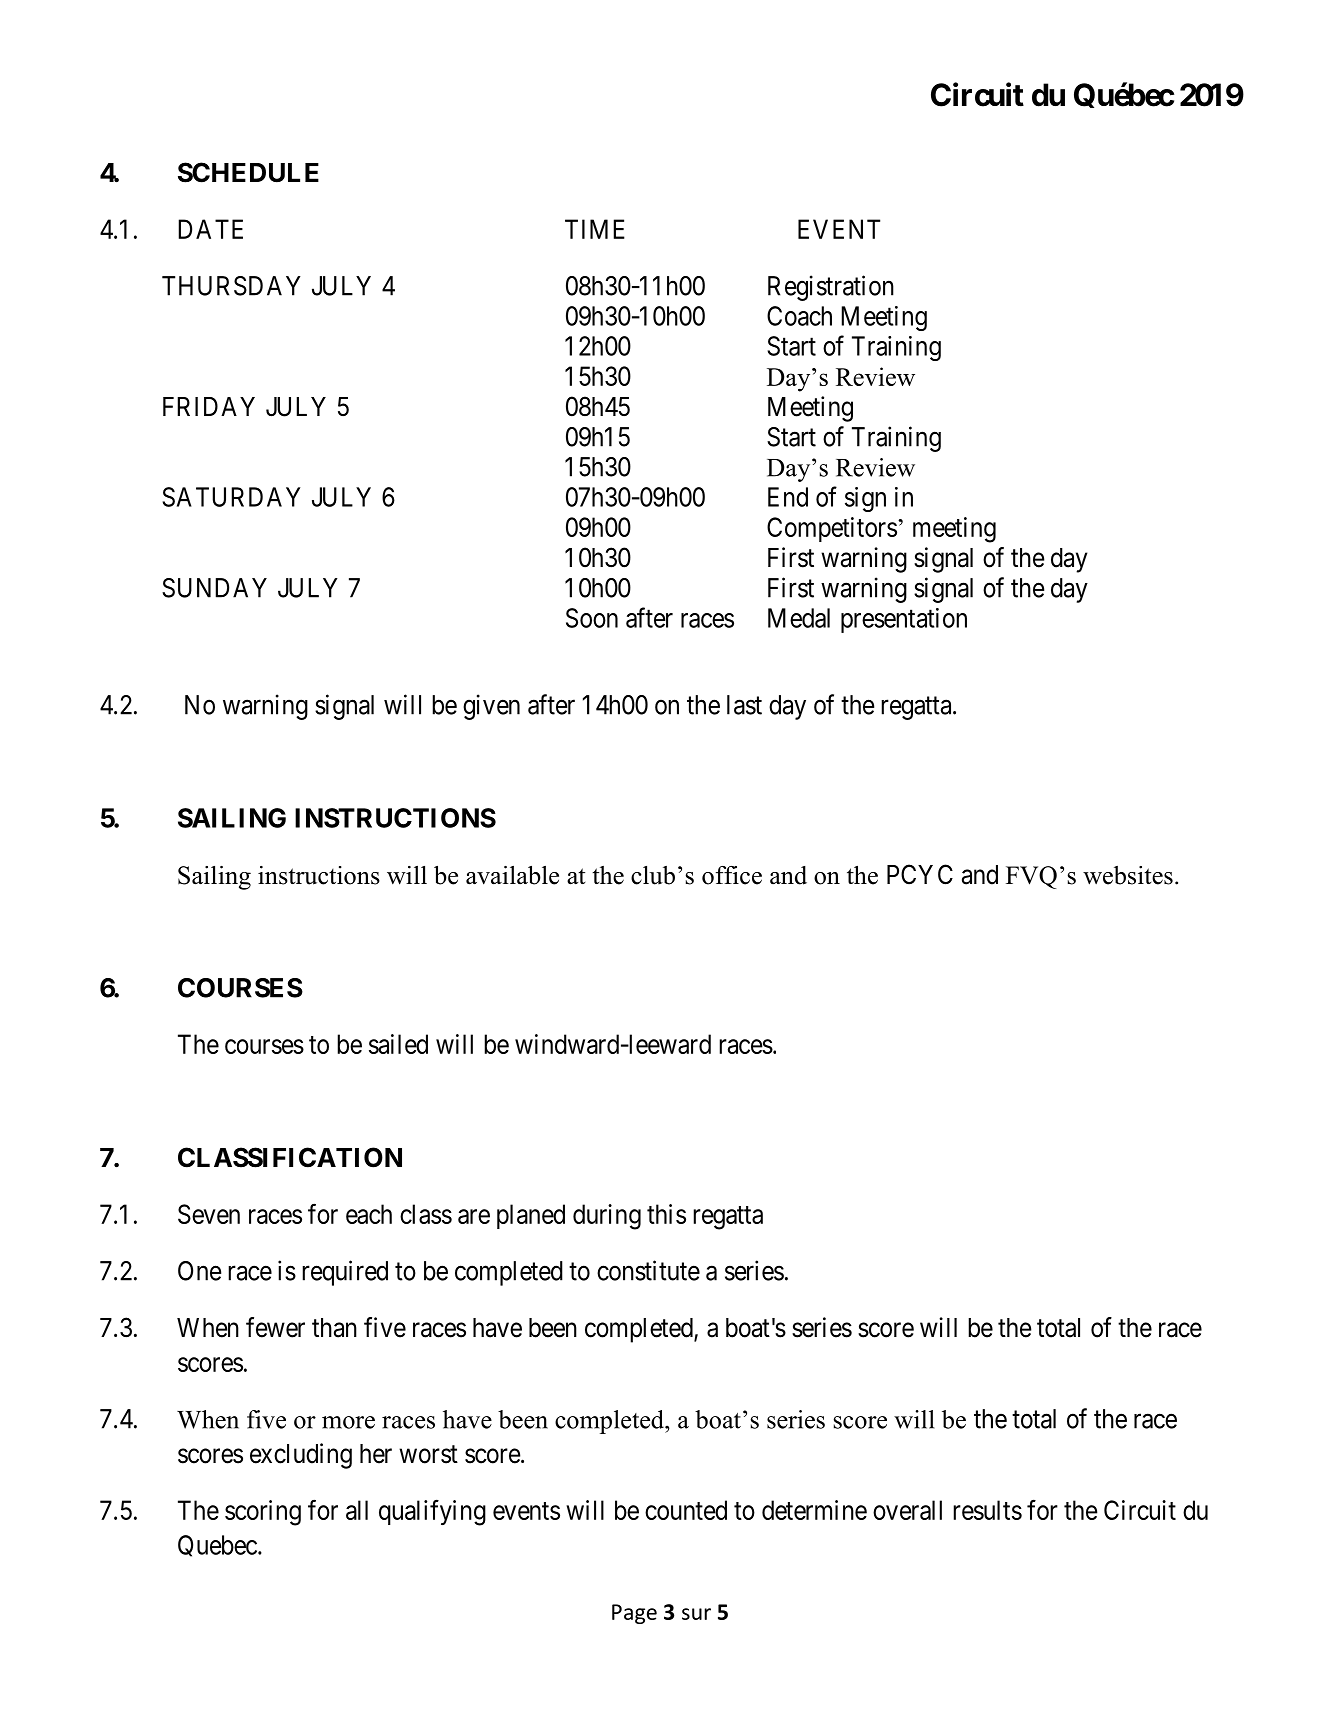 Image resolution: width=1339 pixels, height=1733 pixels. Describe the element at coordinates (595, 229) in the screenshot. I see `TIME` at that location.
